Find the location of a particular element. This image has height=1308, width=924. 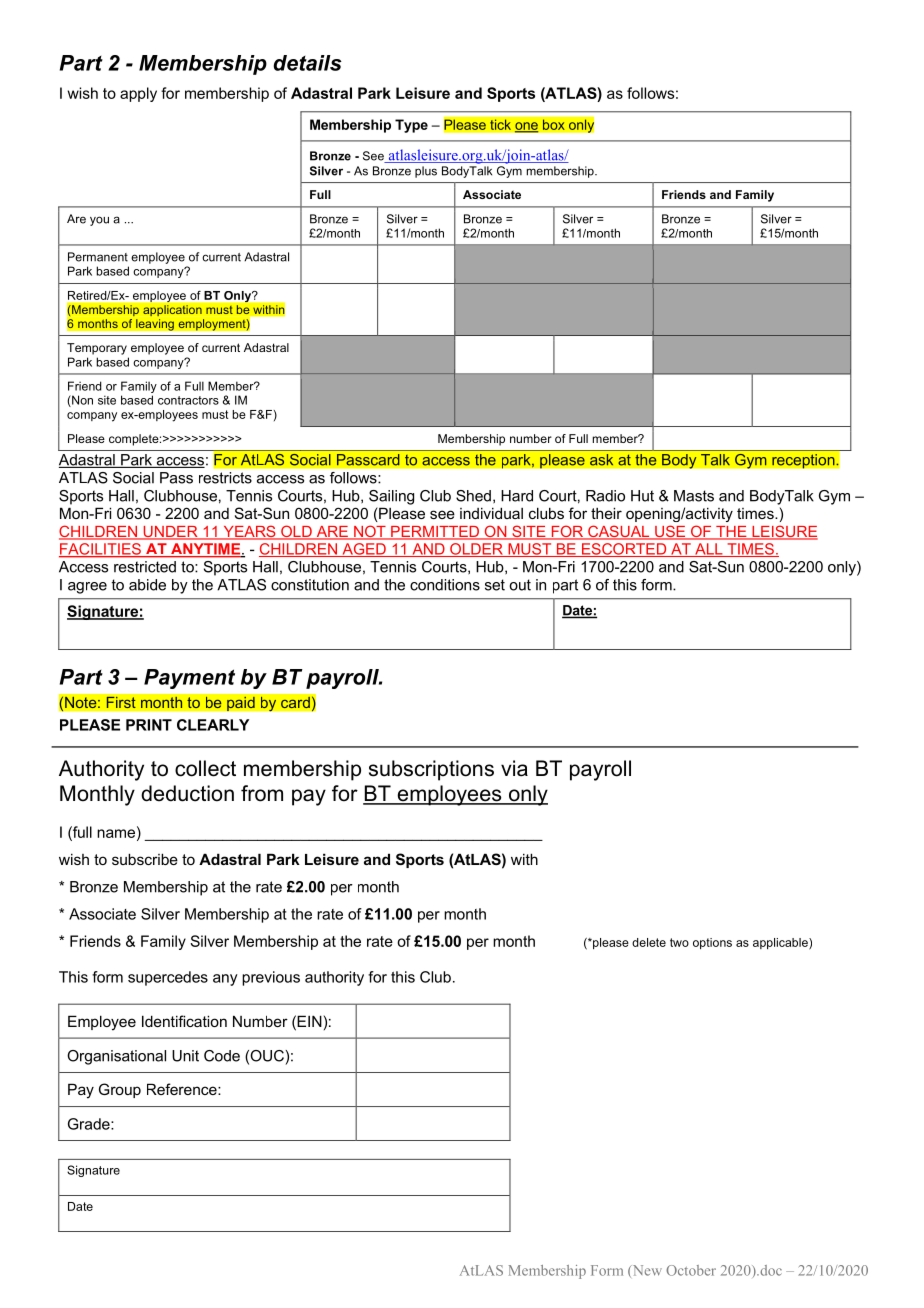

Payment is located at coordinates (189, 679).
